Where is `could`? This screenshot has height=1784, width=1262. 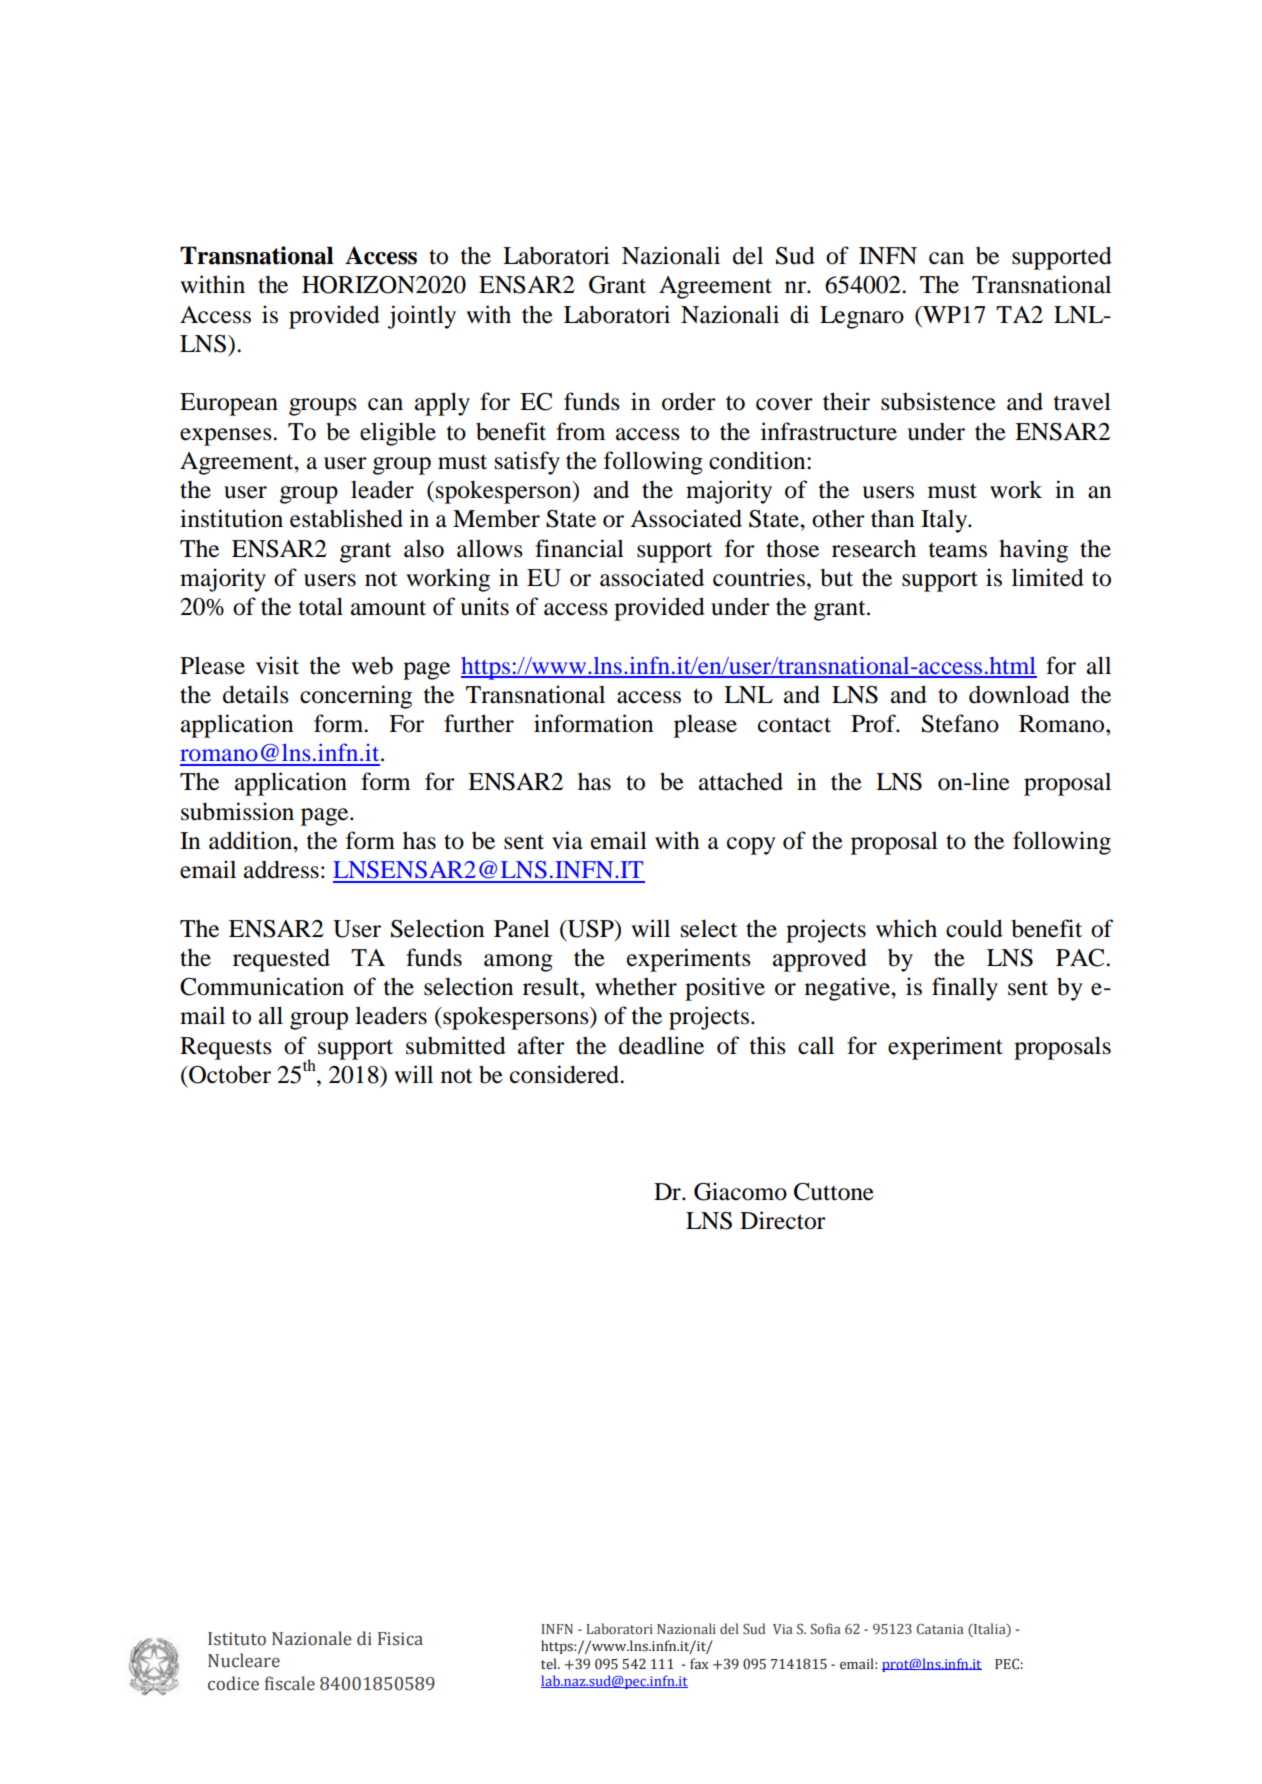
could is located at coordinates (974, 928).
